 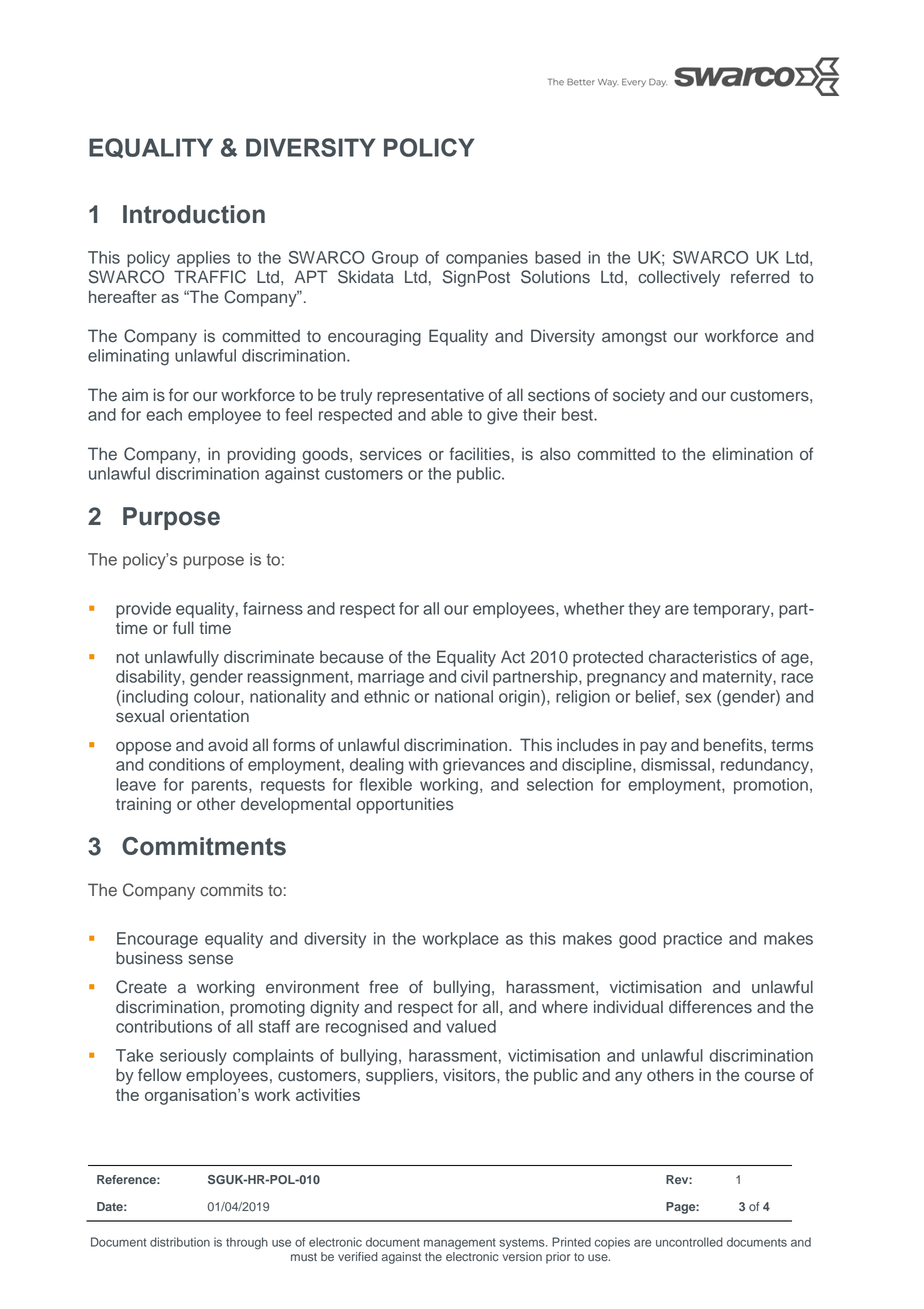 I want to click on management, so click(x=460, y=1244).
